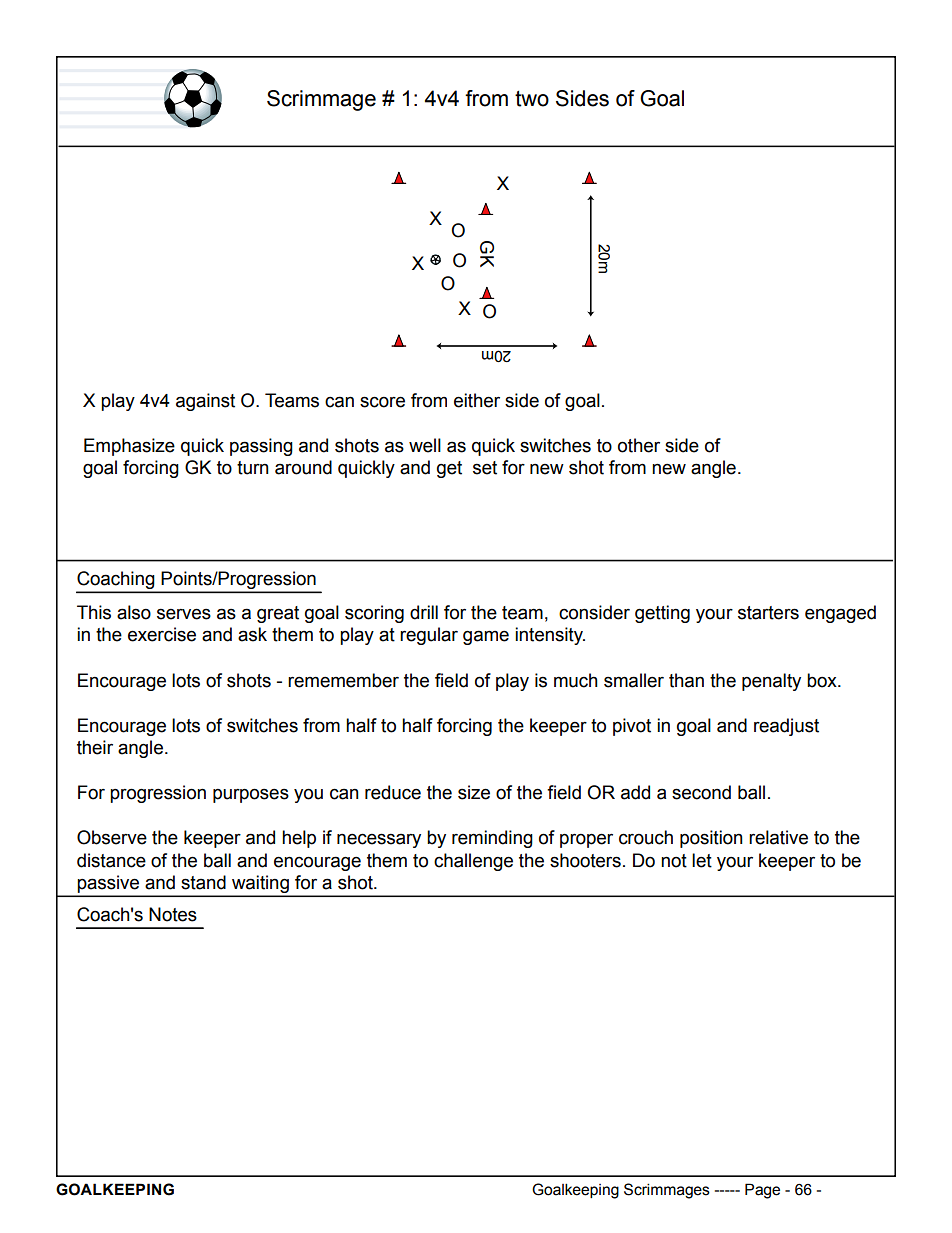 The width and height of the page is (952, 1233). I want to click on reminding, so click(492, 839).
